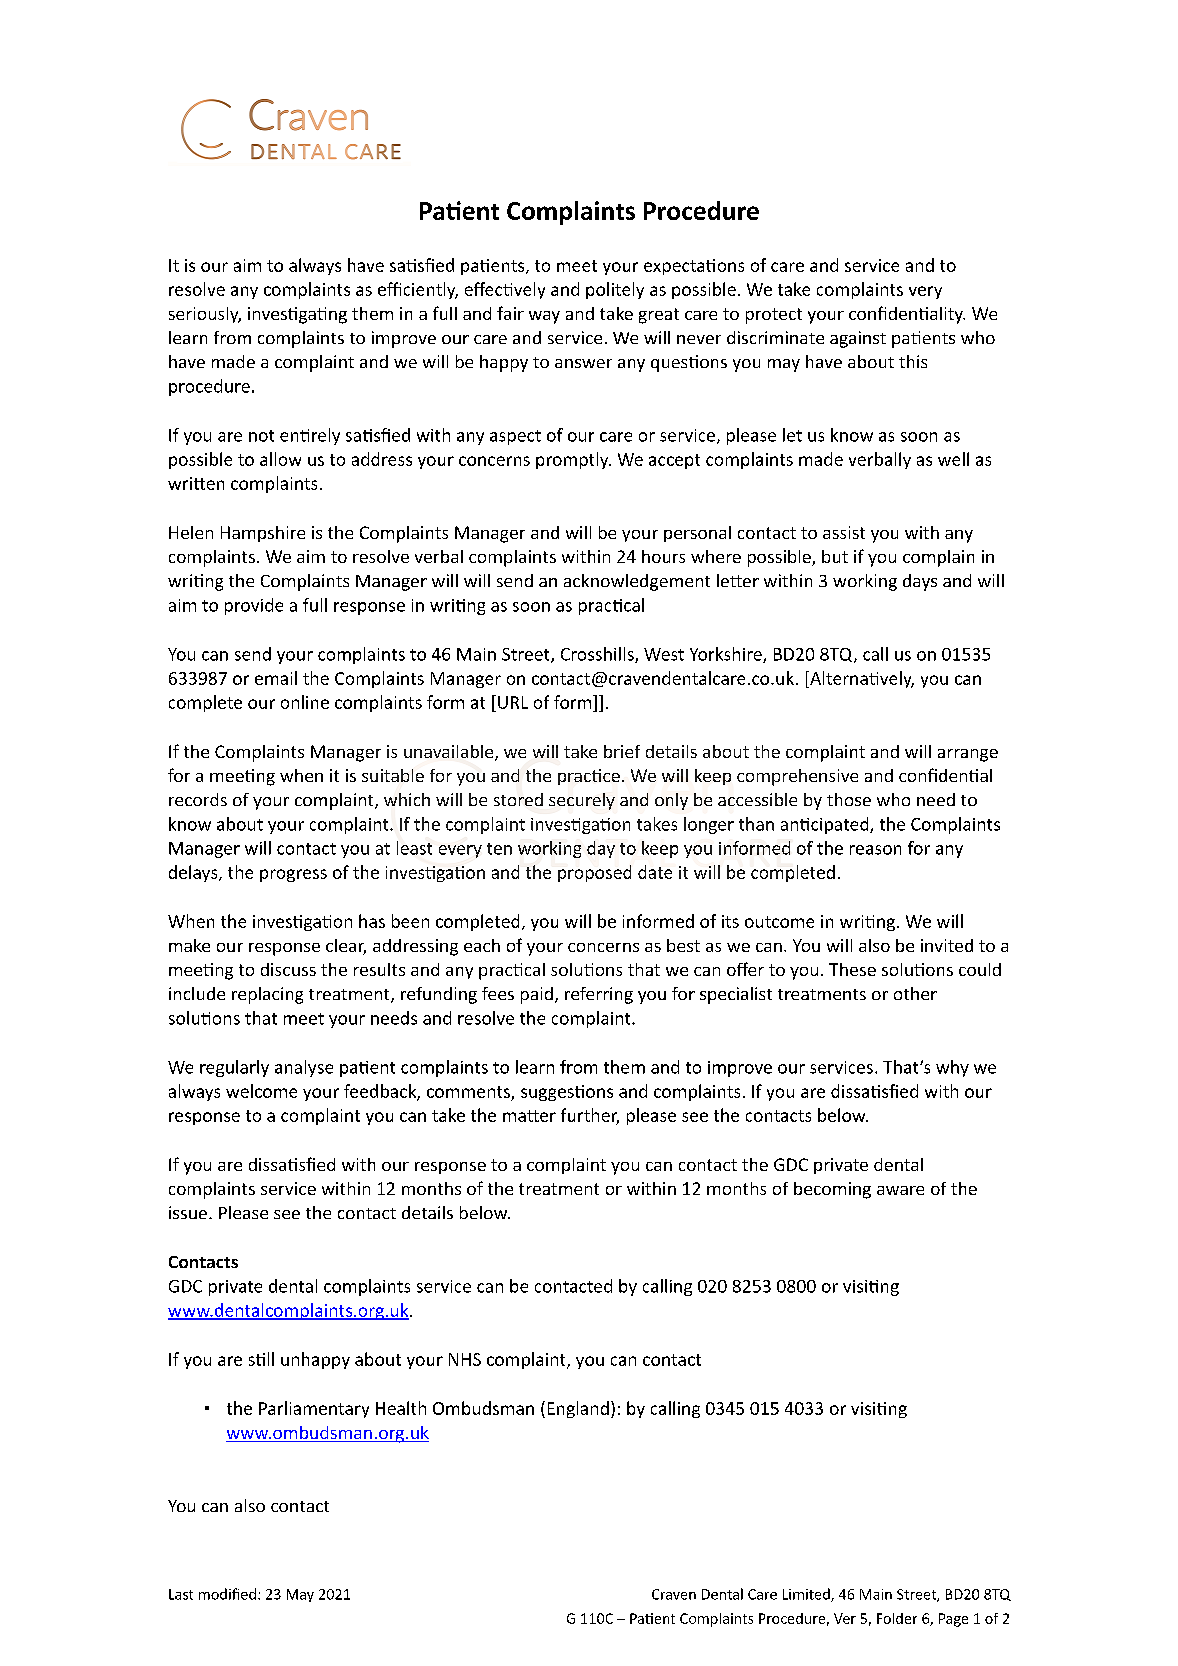 This screenshot has height=1666, width=1178. Describe the element at coordinates (615, 290) in the screenshot. I see `politely` at that location.
